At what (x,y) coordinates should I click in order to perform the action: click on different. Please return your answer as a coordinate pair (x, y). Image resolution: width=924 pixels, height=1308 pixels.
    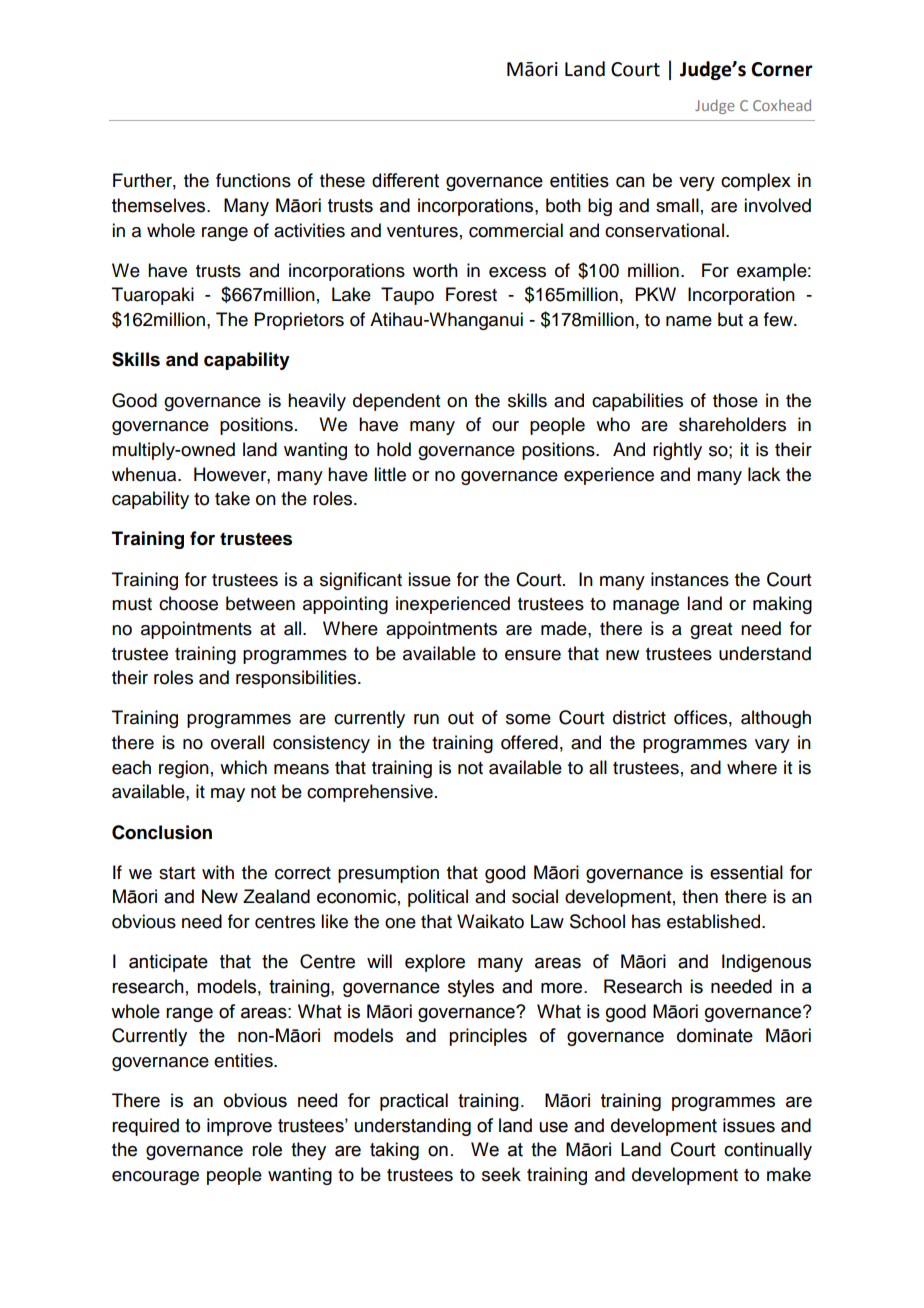
    Looking at the image, I should click on (405, 180).
